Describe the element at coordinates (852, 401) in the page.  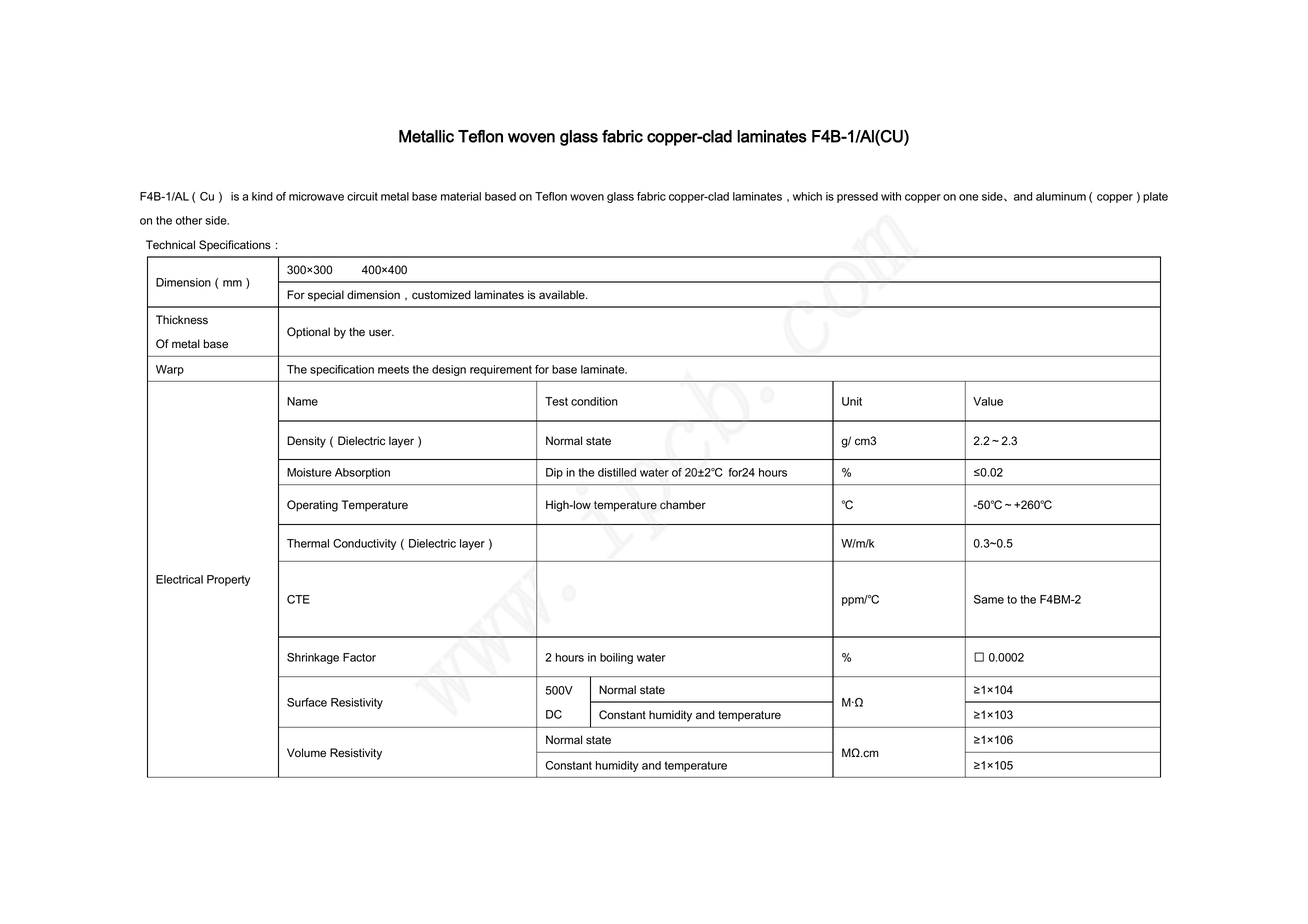
I see `Unit` at that location.
